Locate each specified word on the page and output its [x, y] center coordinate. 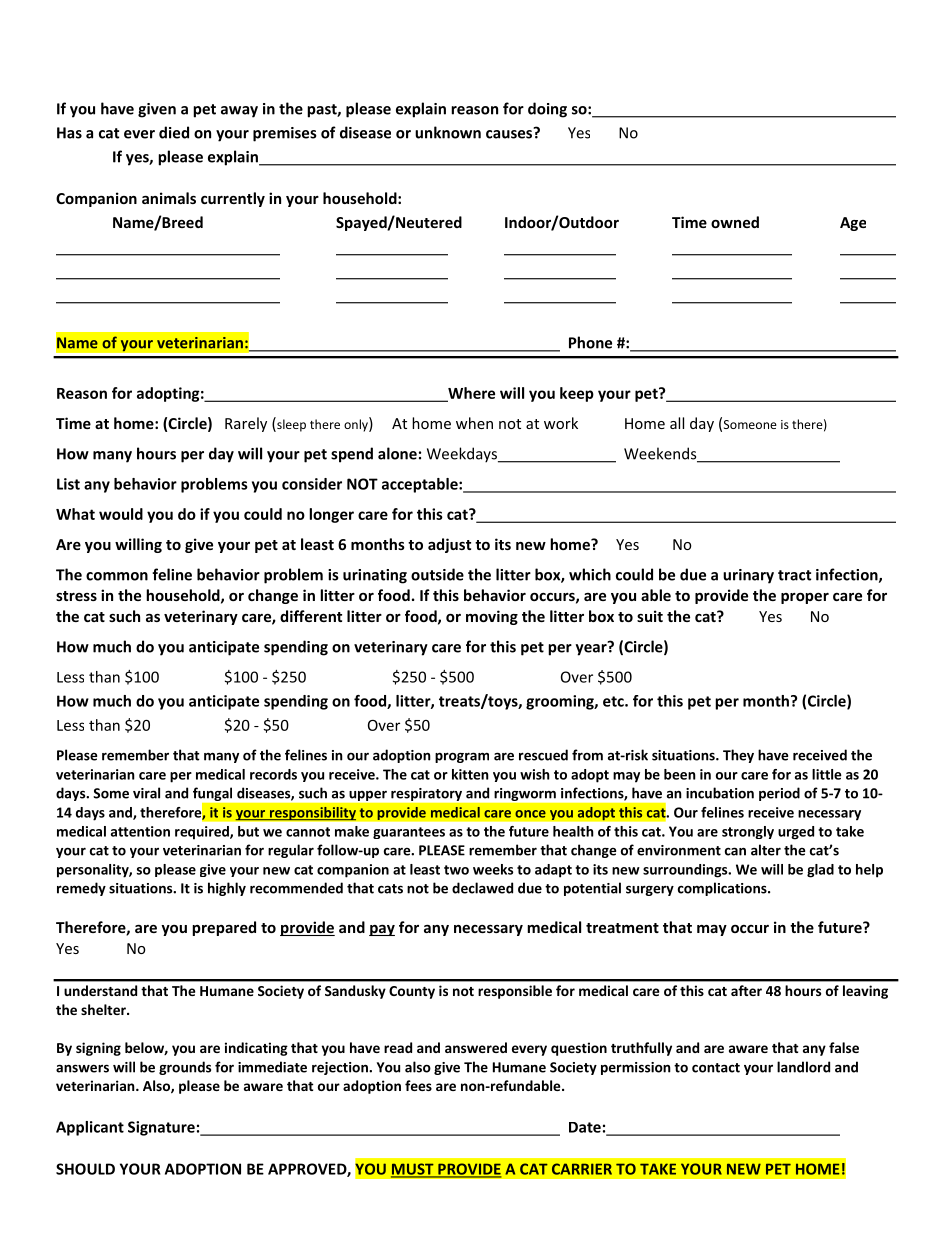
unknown [448, 132]
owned [735, 222]
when [474, 423]
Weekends [661, 454]
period [779, 794]
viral [146, 793]
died [174, 132]
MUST [413, 1170]
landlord [803, 1067]
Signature [161, 1128]
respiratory [426, 794]
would [121, 514]
